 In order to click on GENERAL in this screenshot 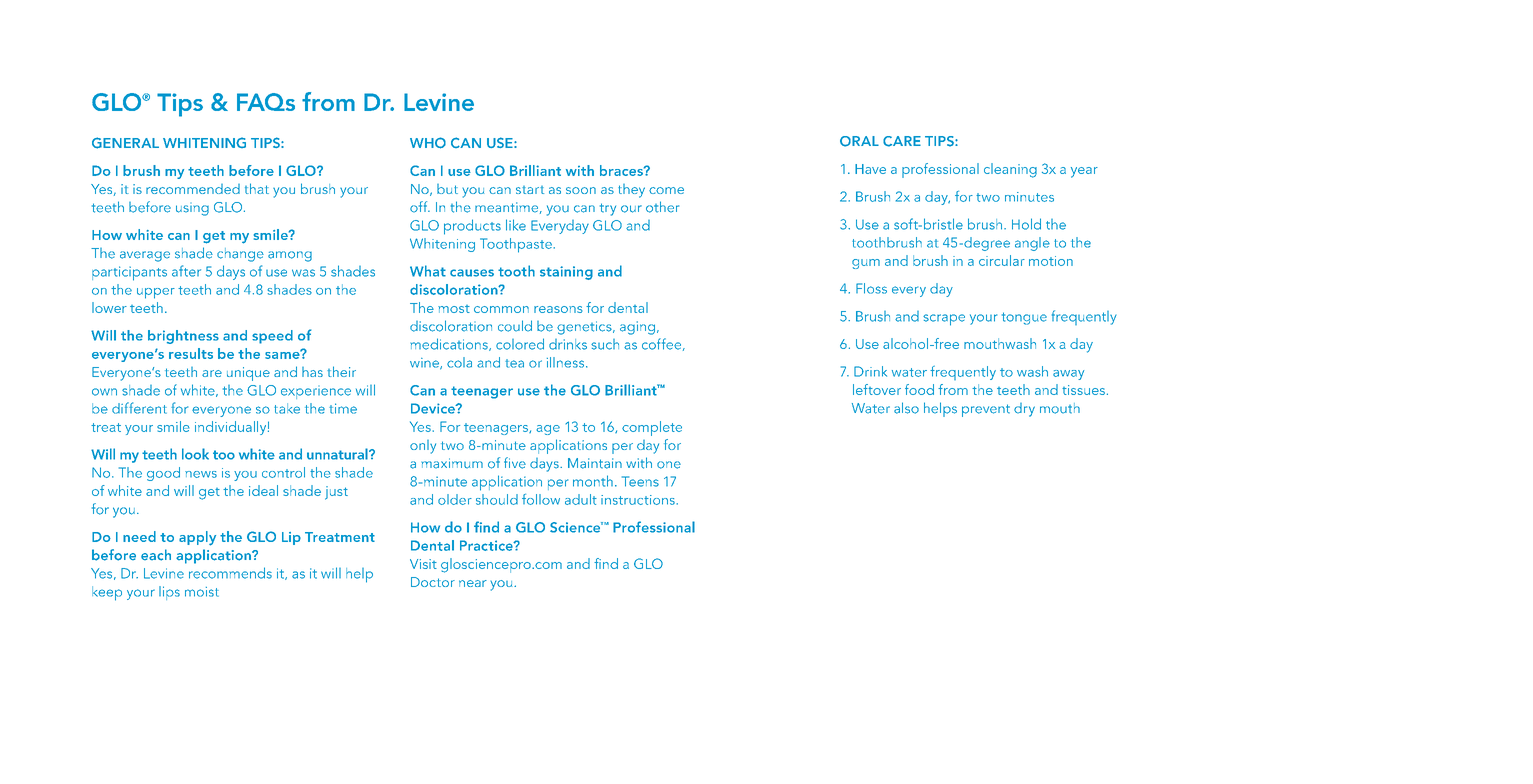, I will do `click(125, 143)`.
